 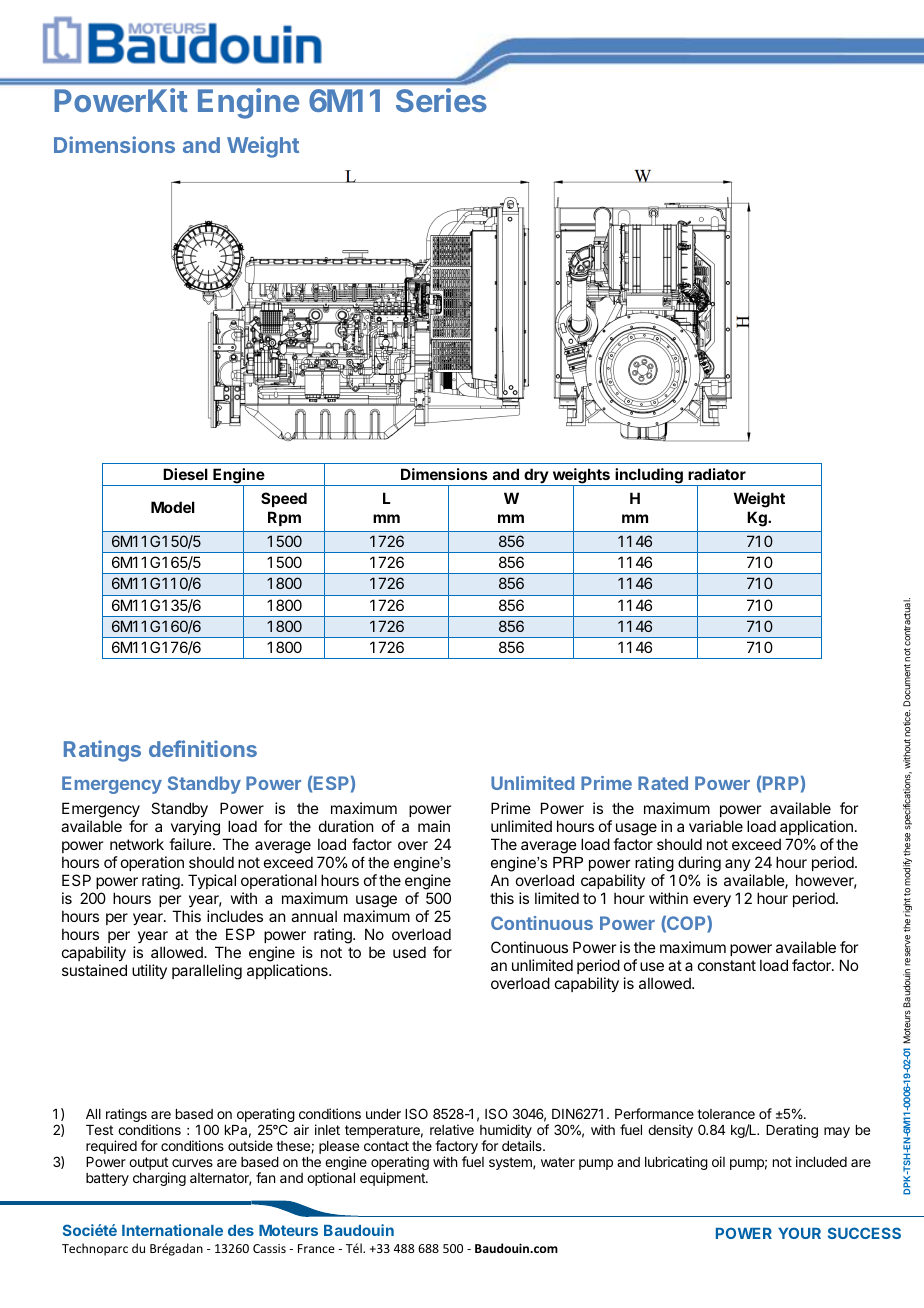 I want to click on main, so click(x=434, y=826).
